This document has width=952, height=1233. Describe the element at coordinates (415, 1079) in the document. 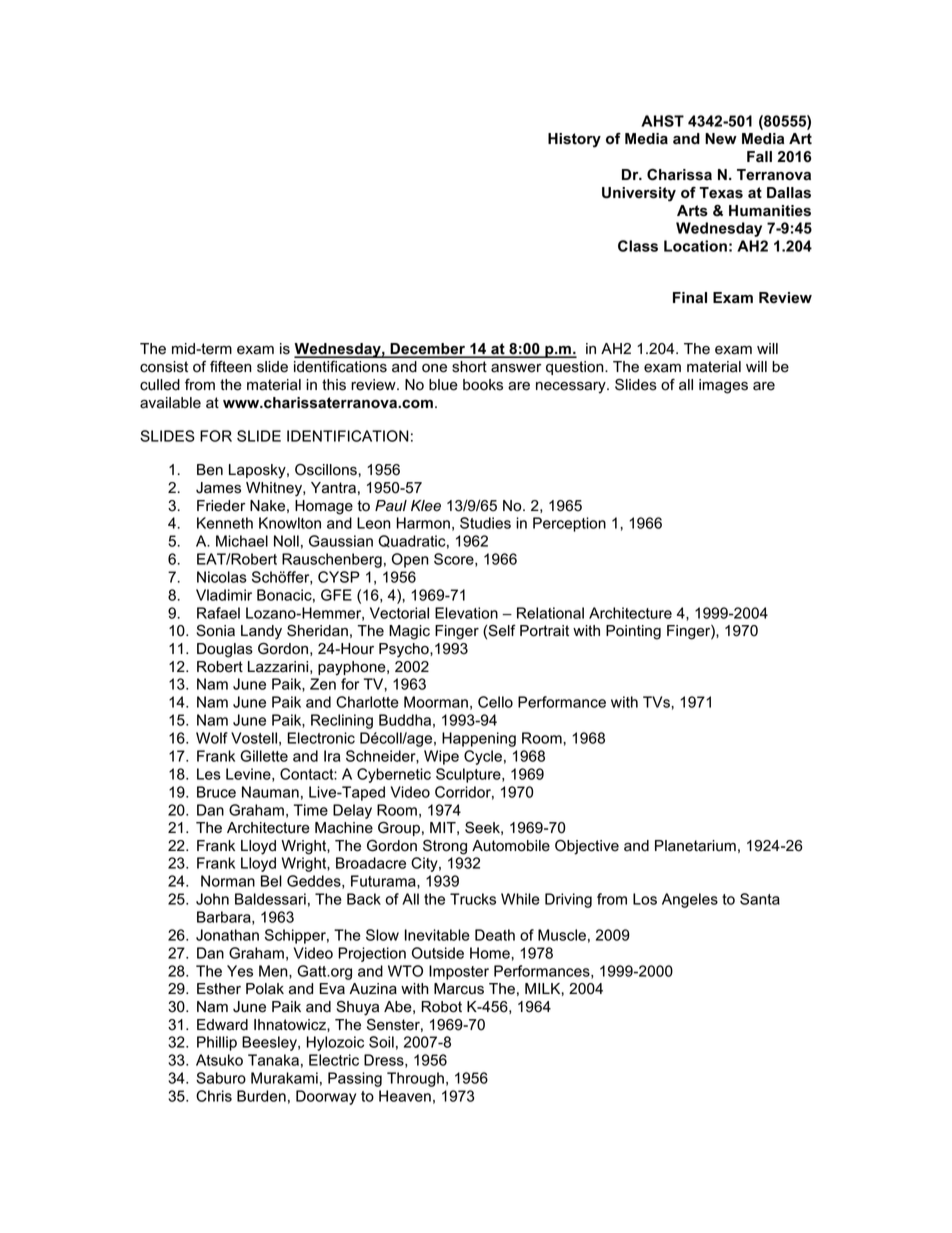

I see `Through` at that location.
